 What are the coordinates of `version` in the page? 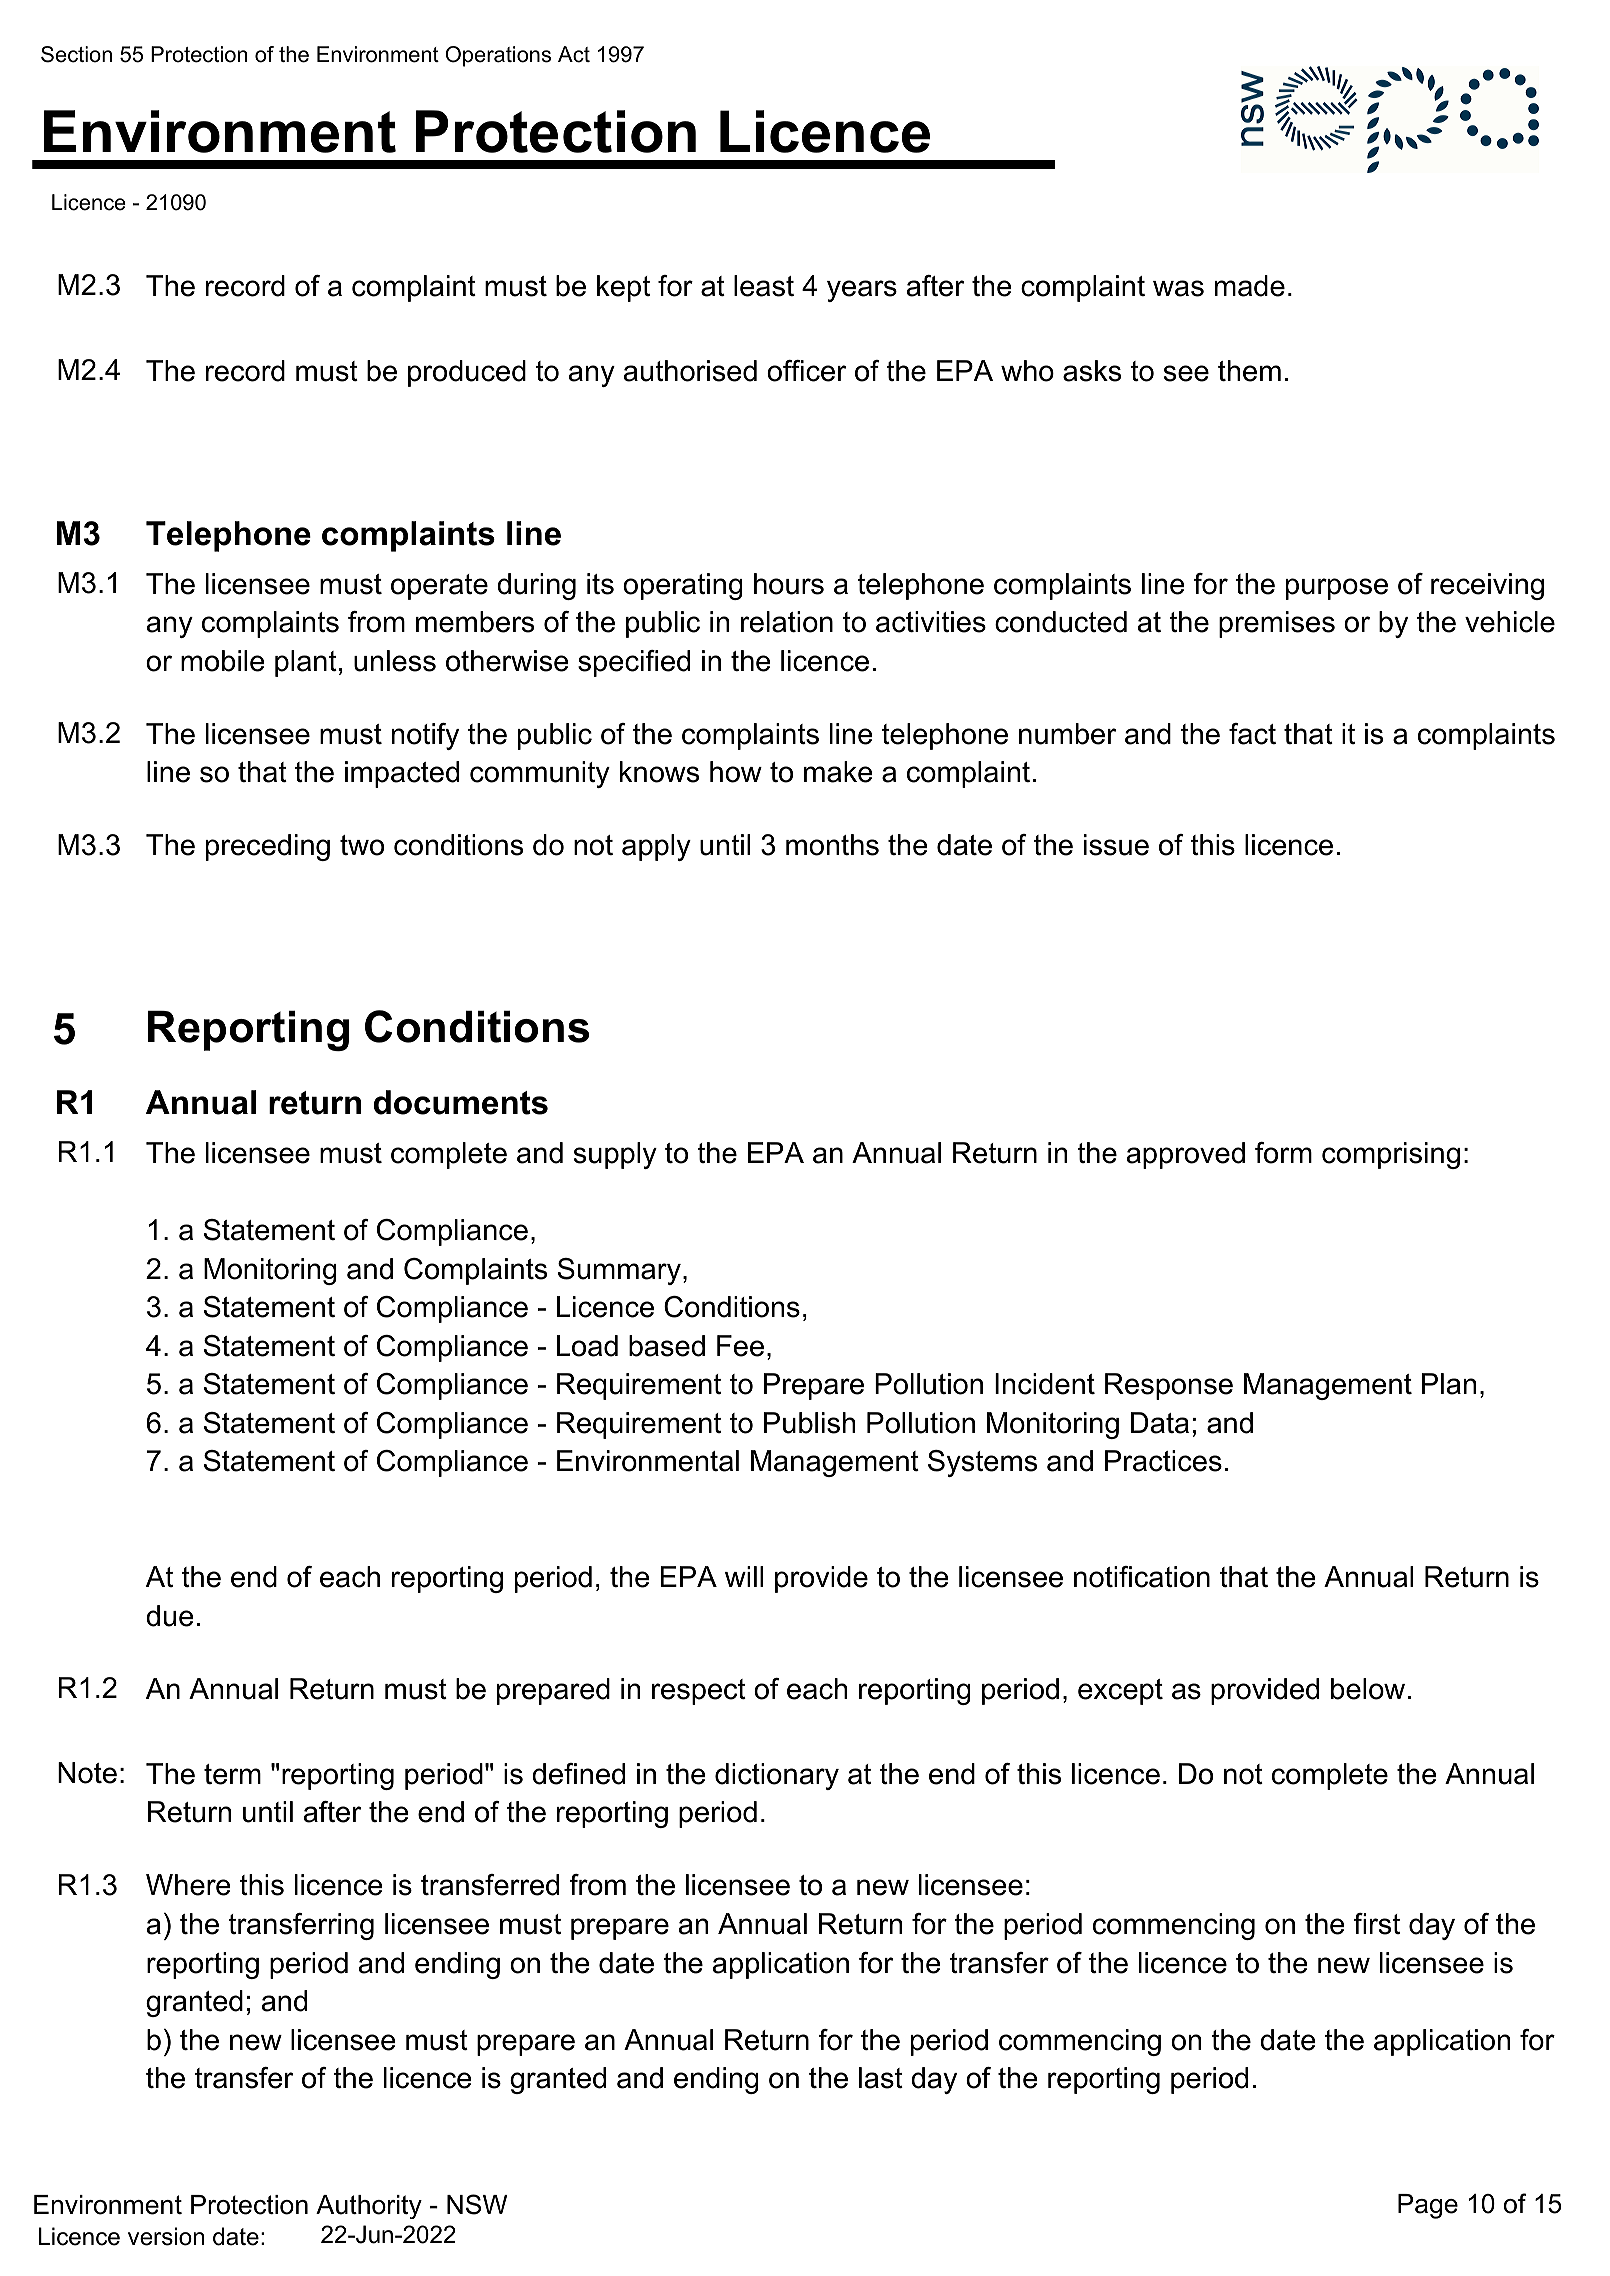 It's located at (166, 2236).
